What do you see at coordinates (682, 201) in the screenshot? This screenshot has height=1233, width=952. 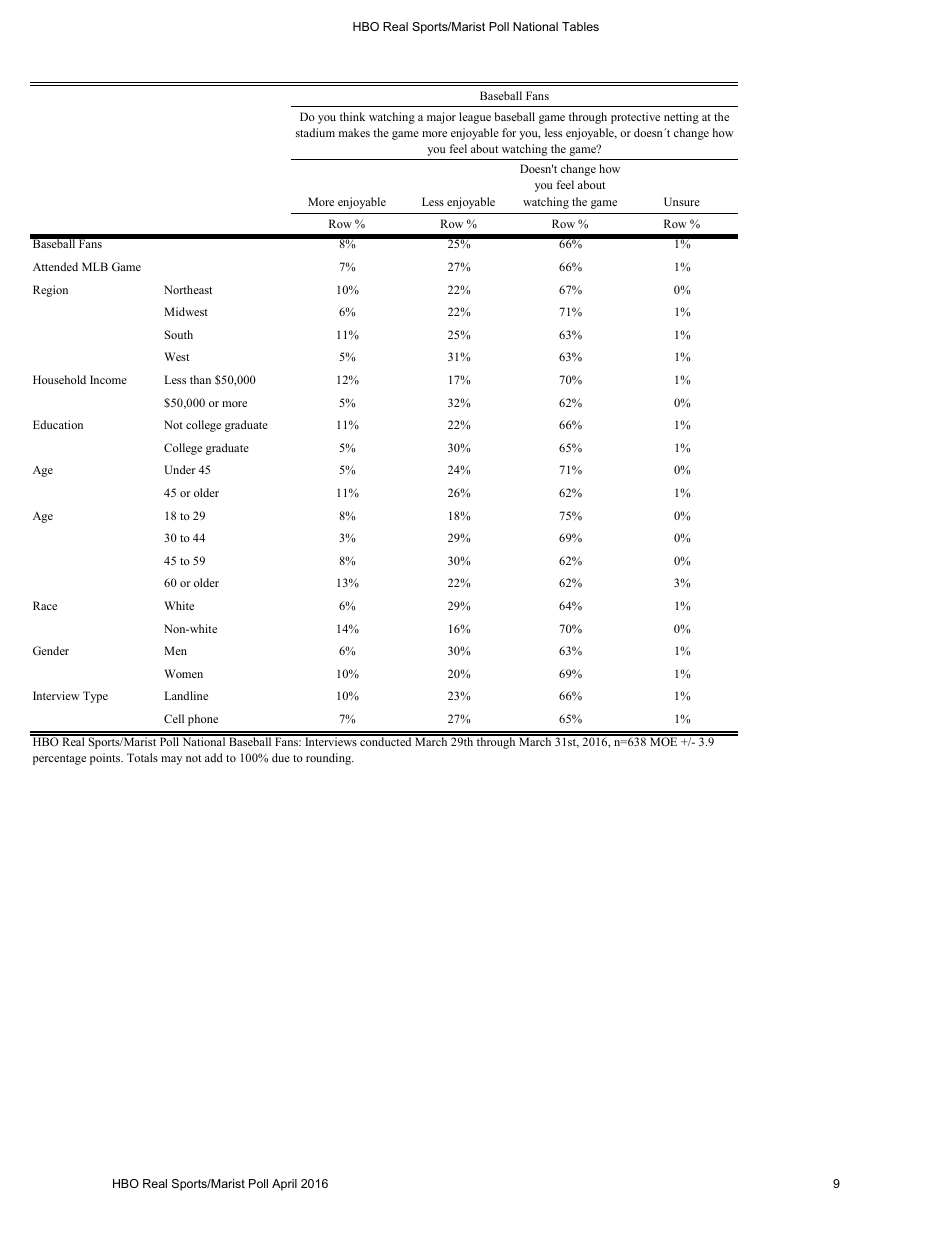 I see `Unsure` at bounding box center [682, 201].
